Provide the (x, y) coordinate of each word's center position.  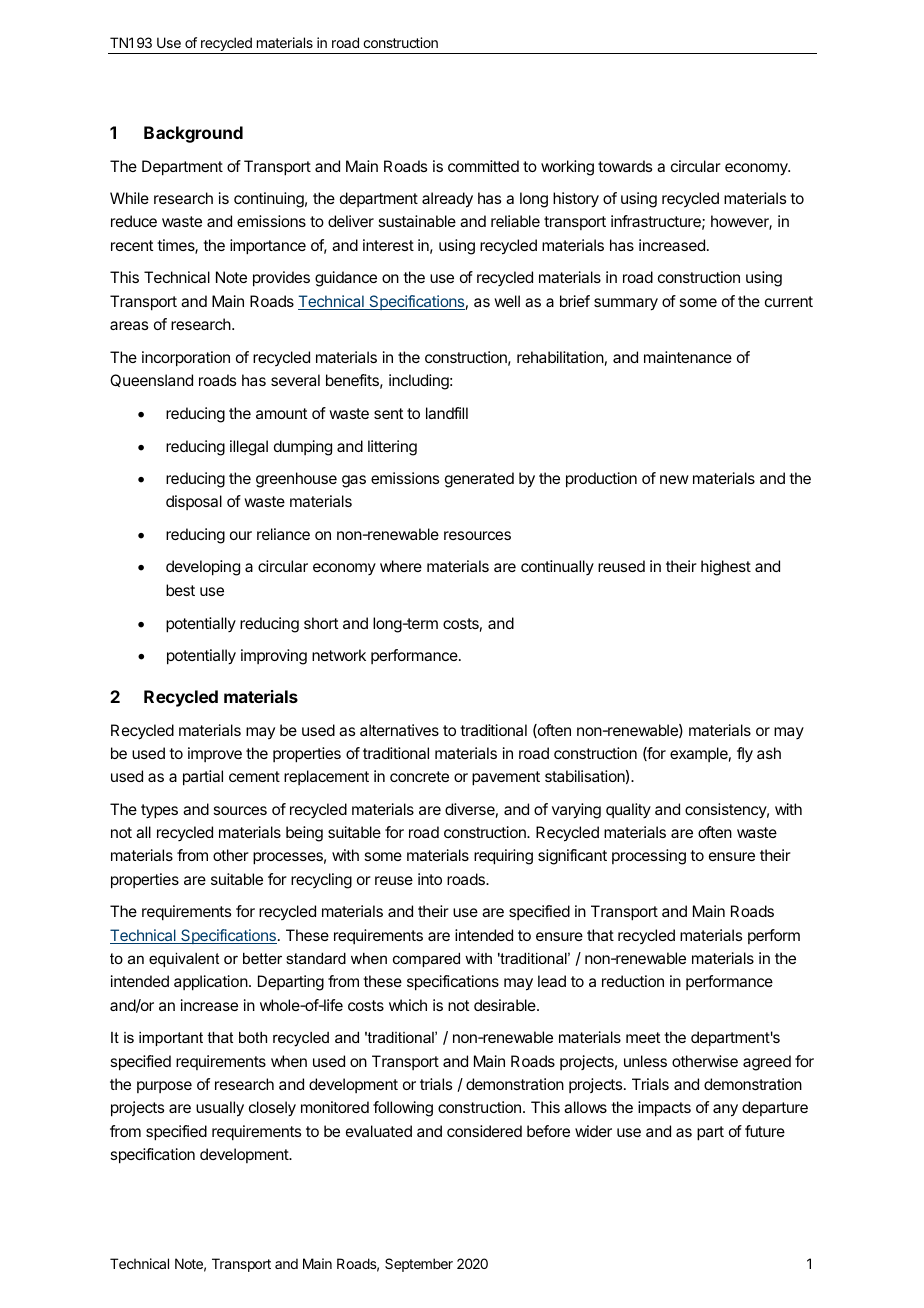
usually (220, 1109)
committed (483, 166)
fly (745, 755)
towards (625, 166)
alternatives (399, 730)
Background (193, 134)
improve (215, 754)
